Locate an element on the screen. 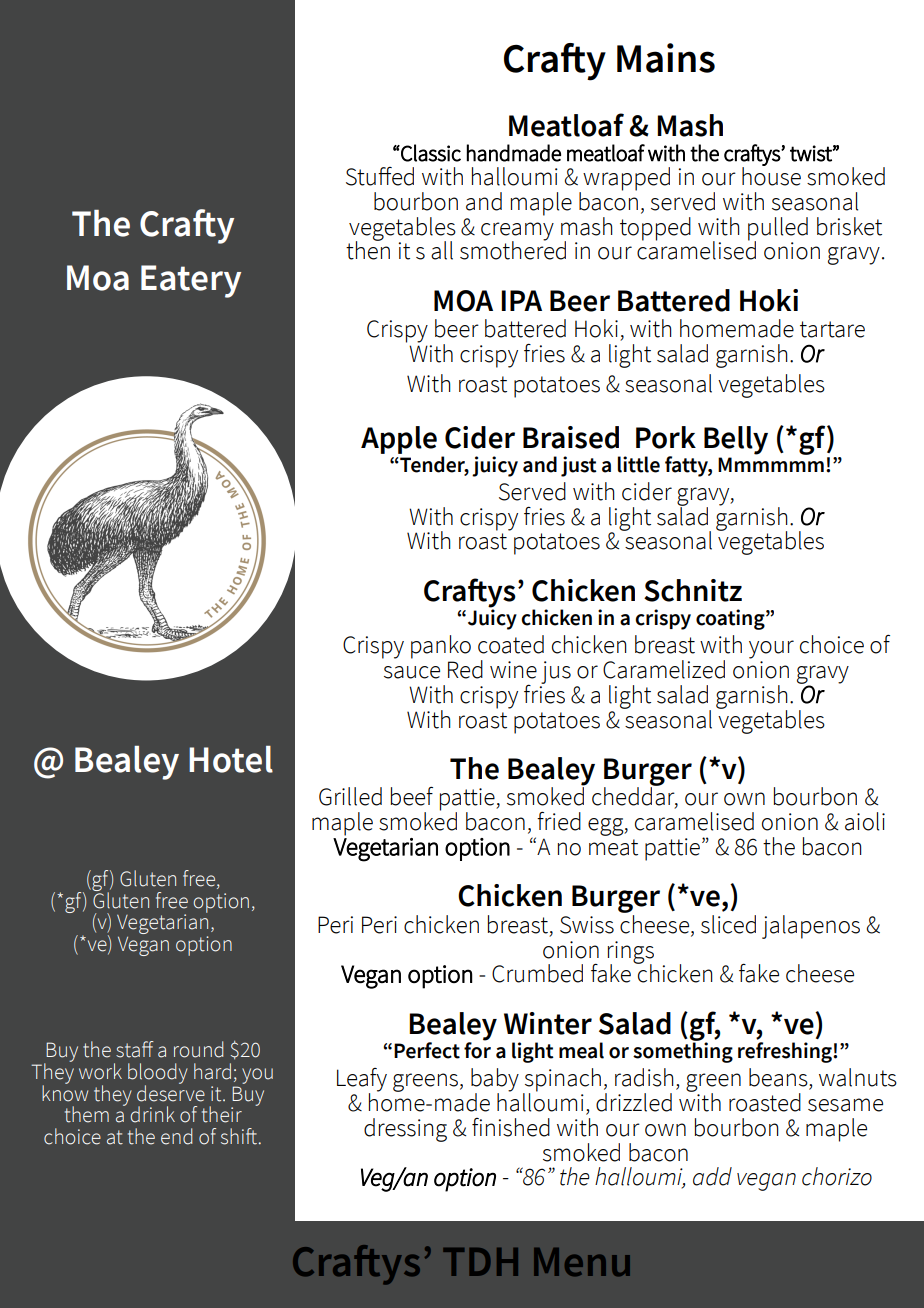 This screenshot has height=1308, width=924. your is located at coordinates (771, 649).
